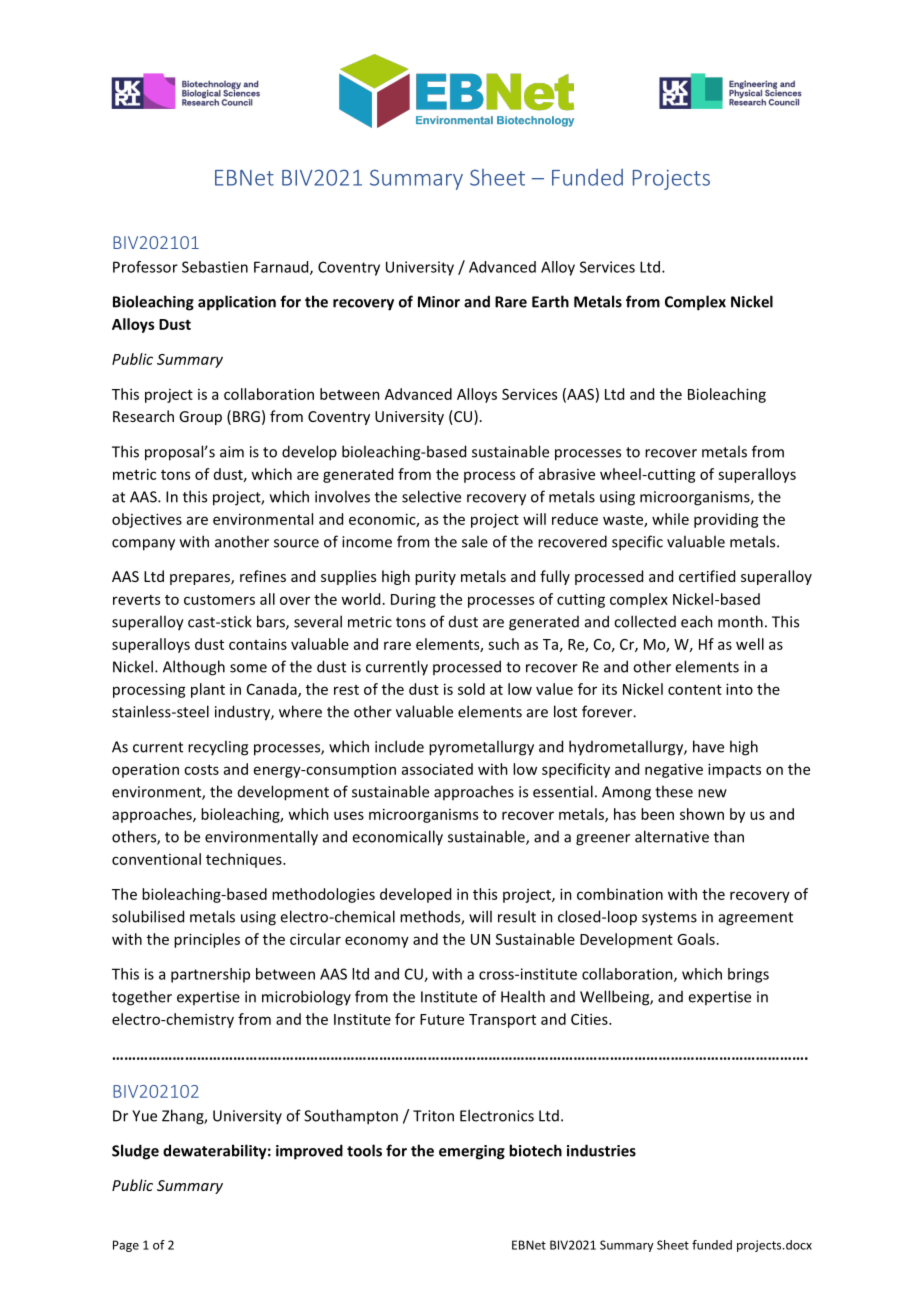 This image has width=924, height=1308. What do you see at coordinates (201, 770) in the image?
I see `costs` at bounding box center [201, 770].
